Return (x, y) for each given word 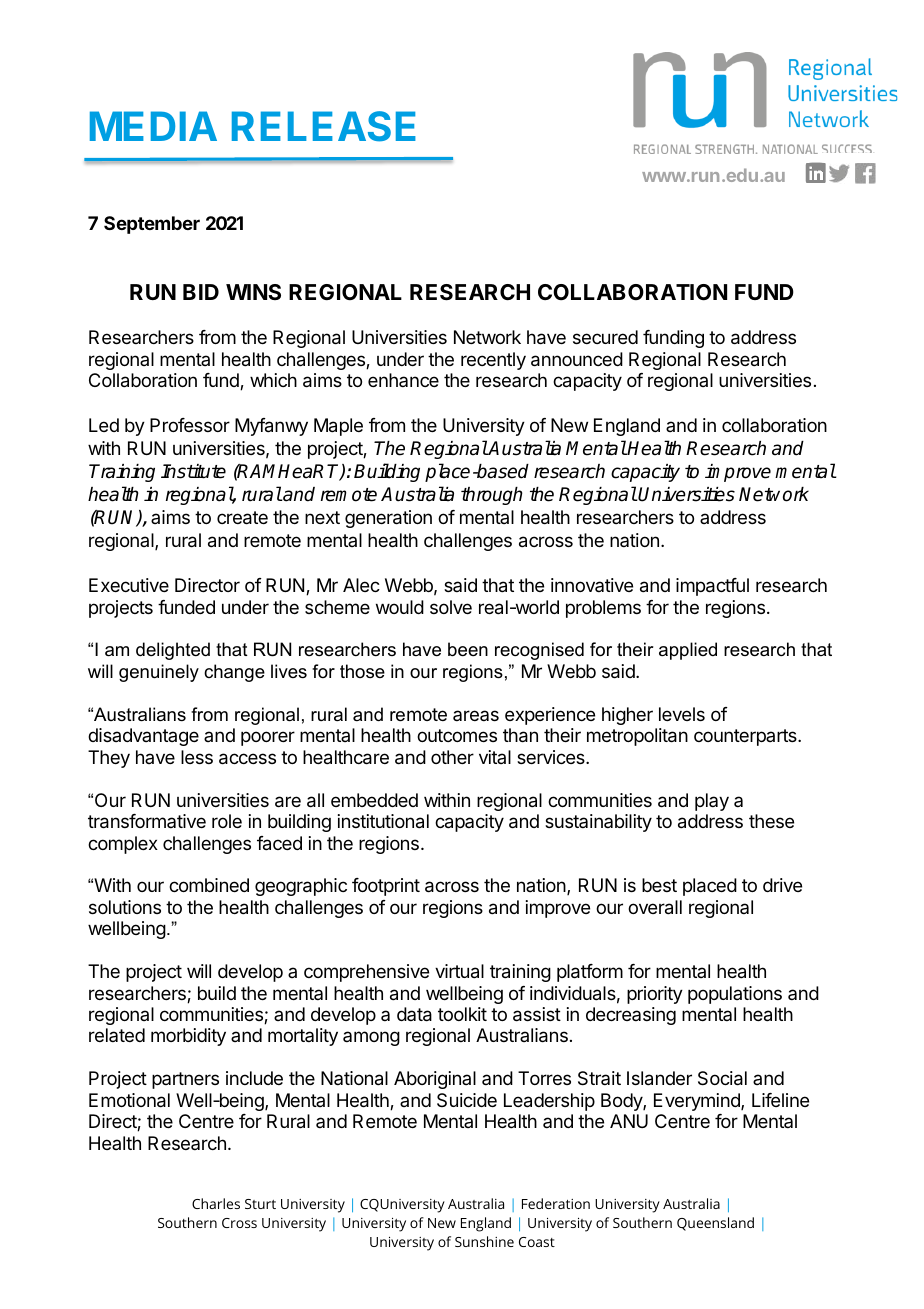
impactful (712, 587)
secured (605, 337)
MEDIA (153, 126)
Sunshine (484, 1241)
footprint (386, 887)
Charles (216, 1203)
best (659, 885)
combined (209, 885)
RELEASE (324, 126)
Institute (193, 471)
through (492, 496)
